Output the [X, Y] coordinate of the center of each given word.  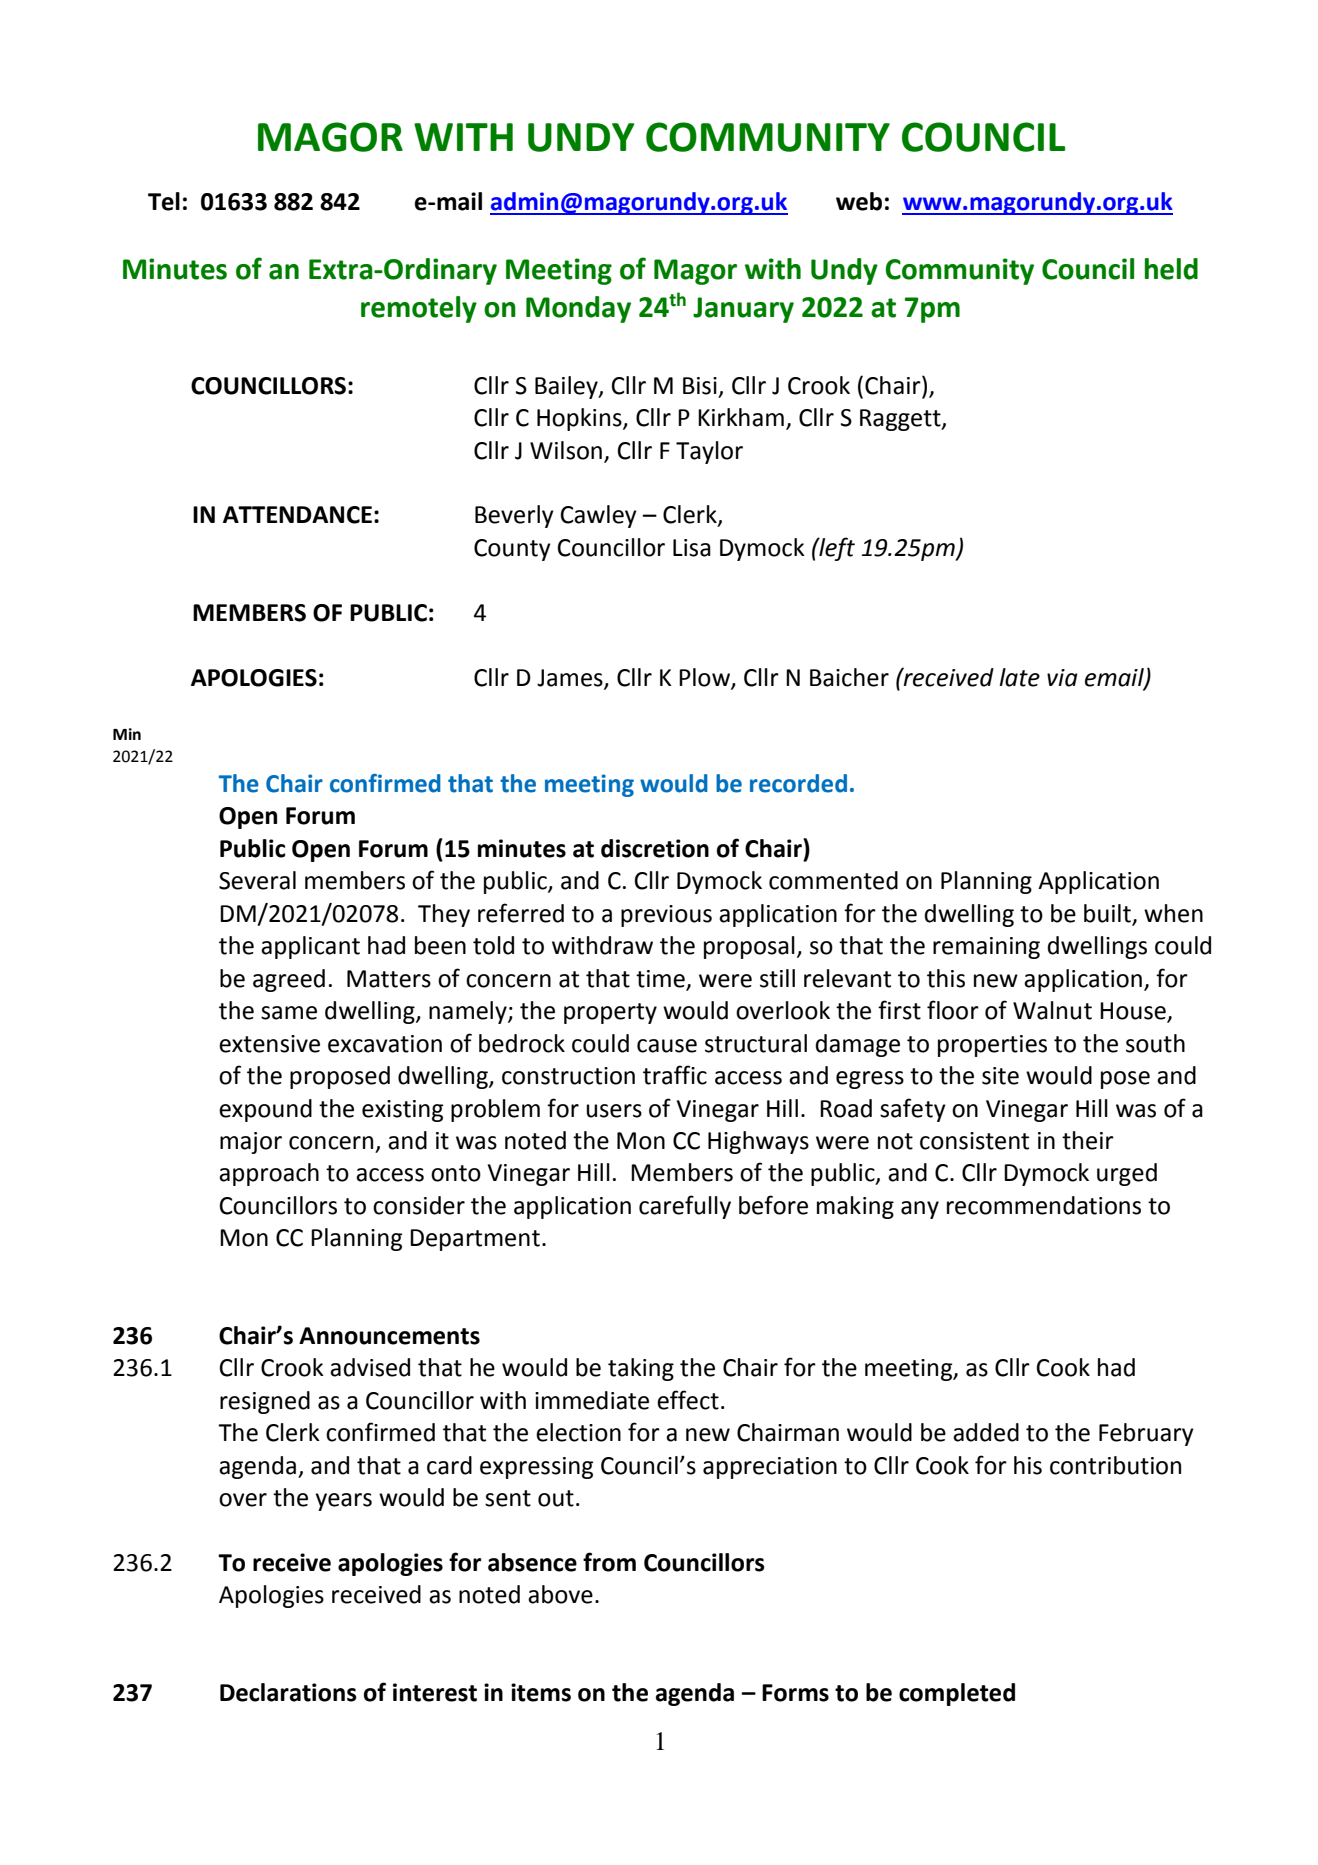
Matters [389, 979]
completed [957, 1694]
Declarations [288, 1692]
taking [641, 1369]
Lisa [692, 548]
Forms [795, 1693]
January [743, 310]
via [1062, 678]
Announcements [389, 1336]
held [1171, 269]
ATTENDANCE [297, 515]
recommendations [1044, 1205]
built [1107, 913]
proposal [749, 947]
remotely [419, 309]
